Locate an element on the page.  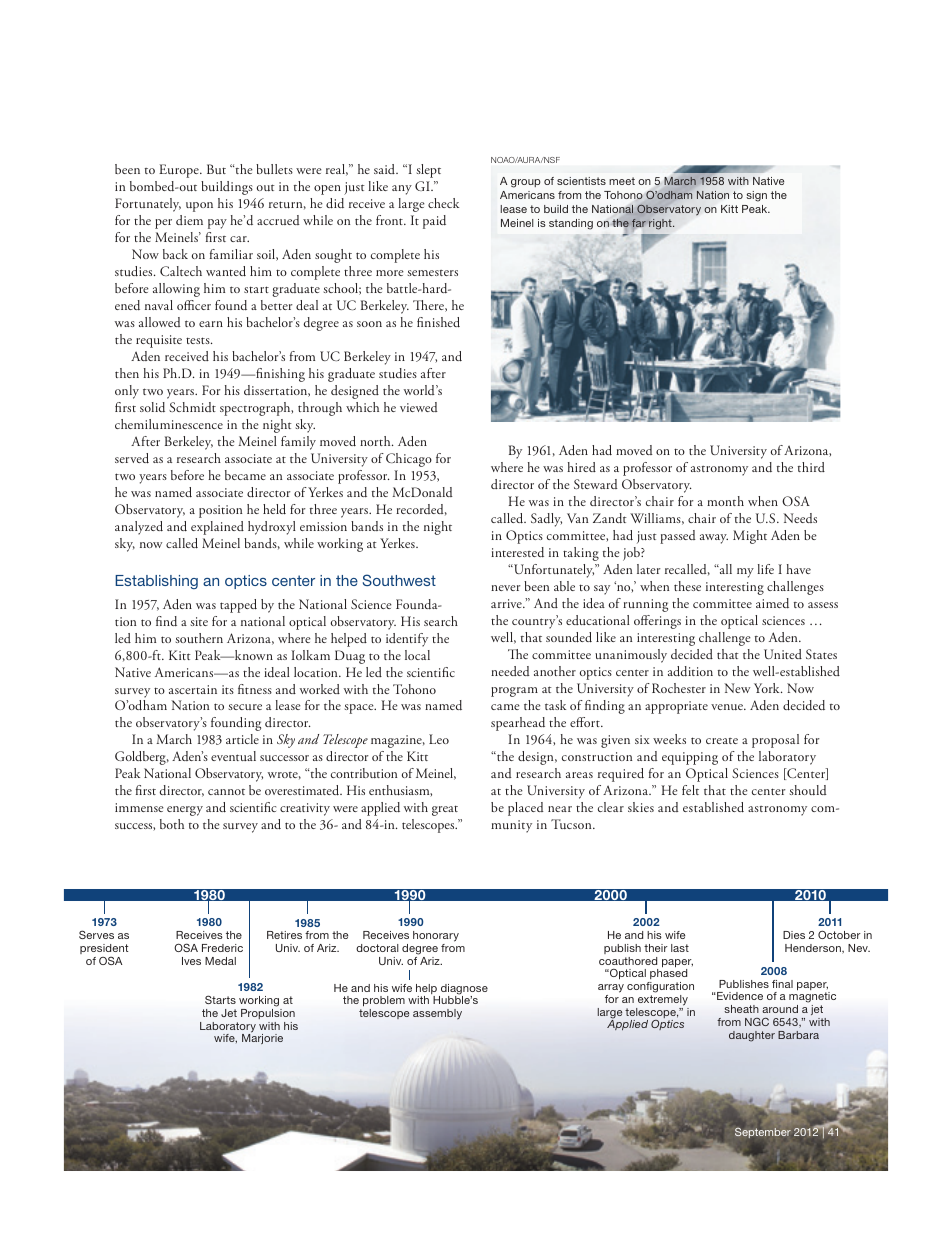
check is located at coordinates (443, 203).
